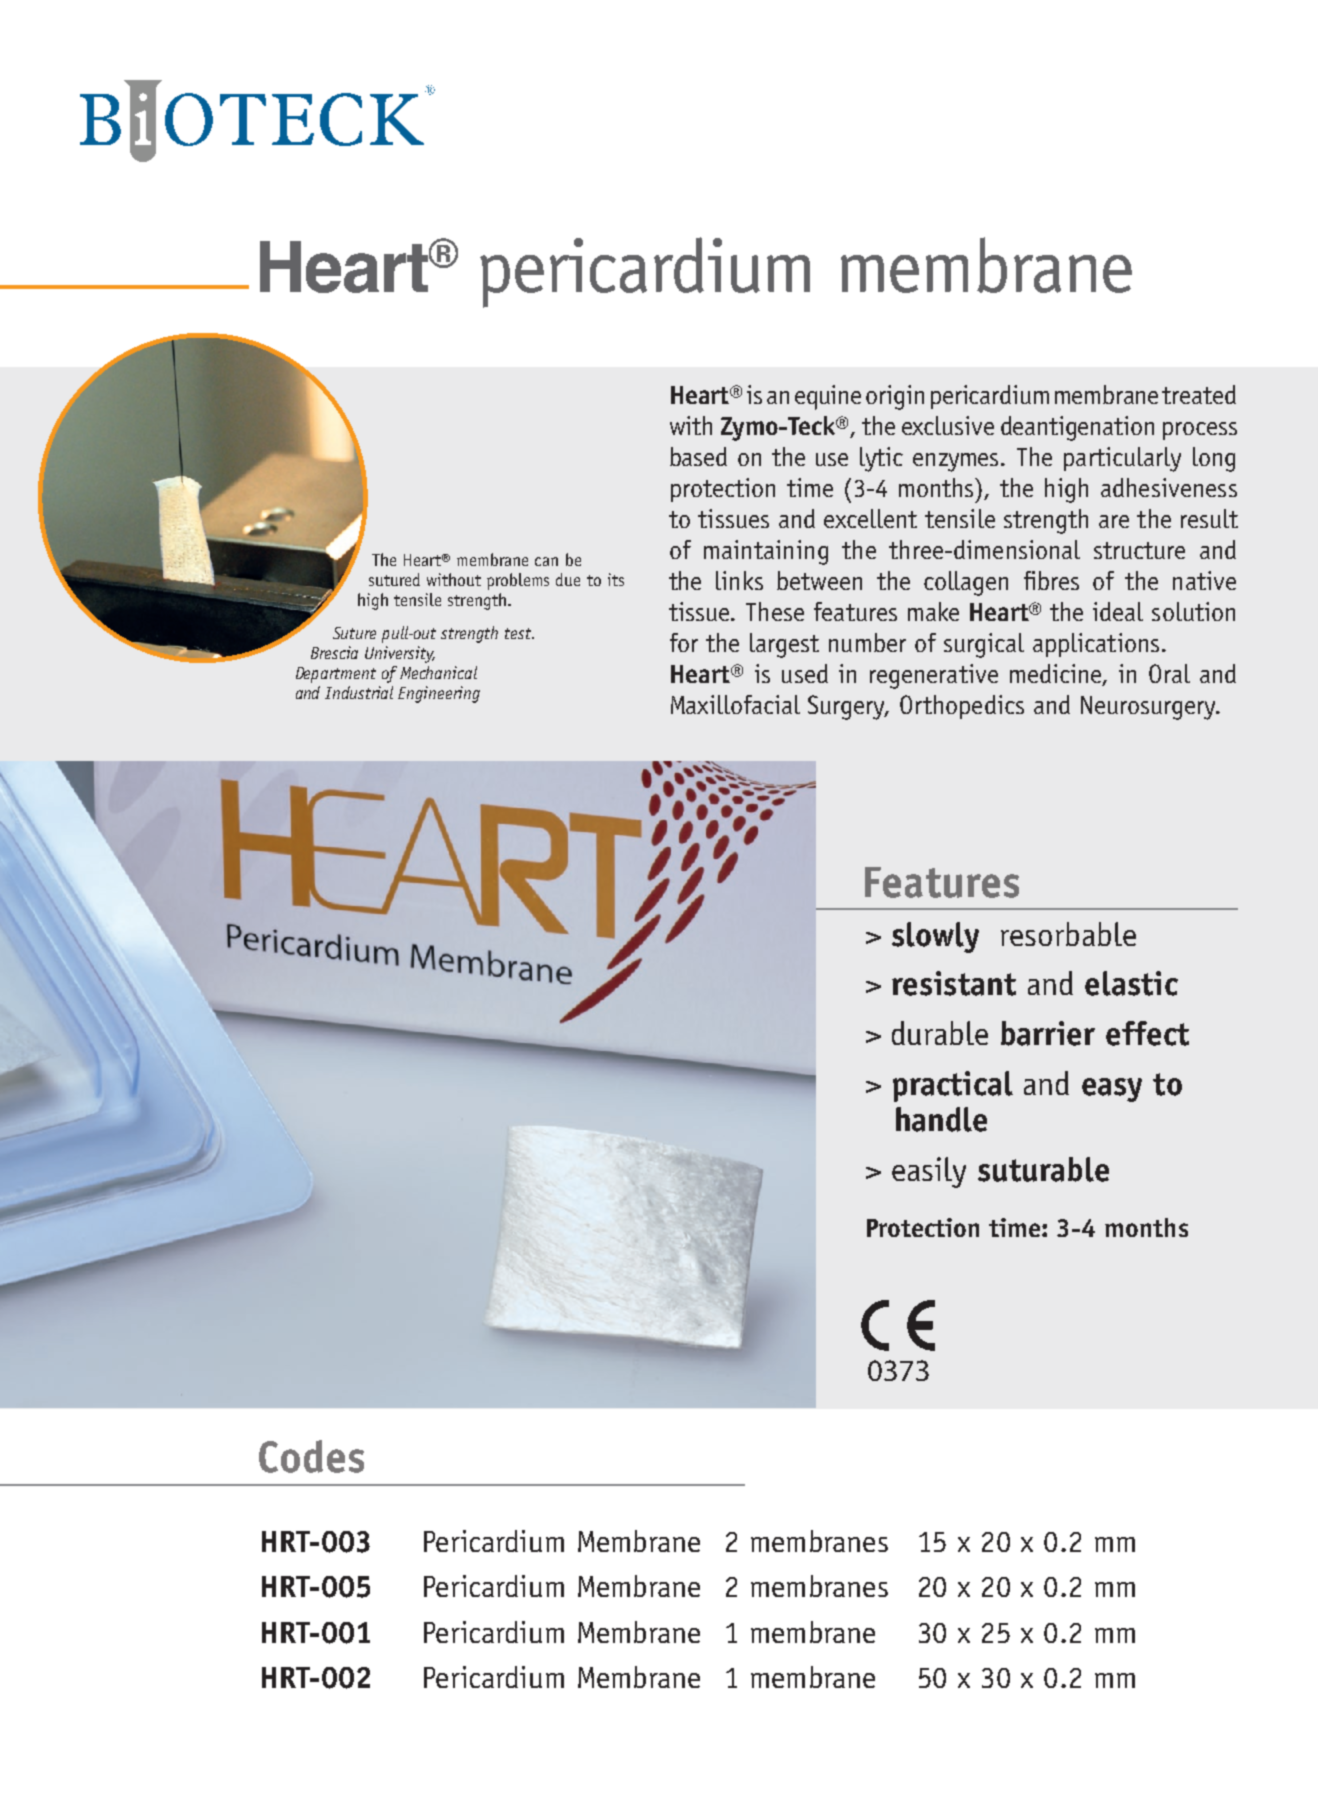  I want to click on elastic, so click(1131, 983).
